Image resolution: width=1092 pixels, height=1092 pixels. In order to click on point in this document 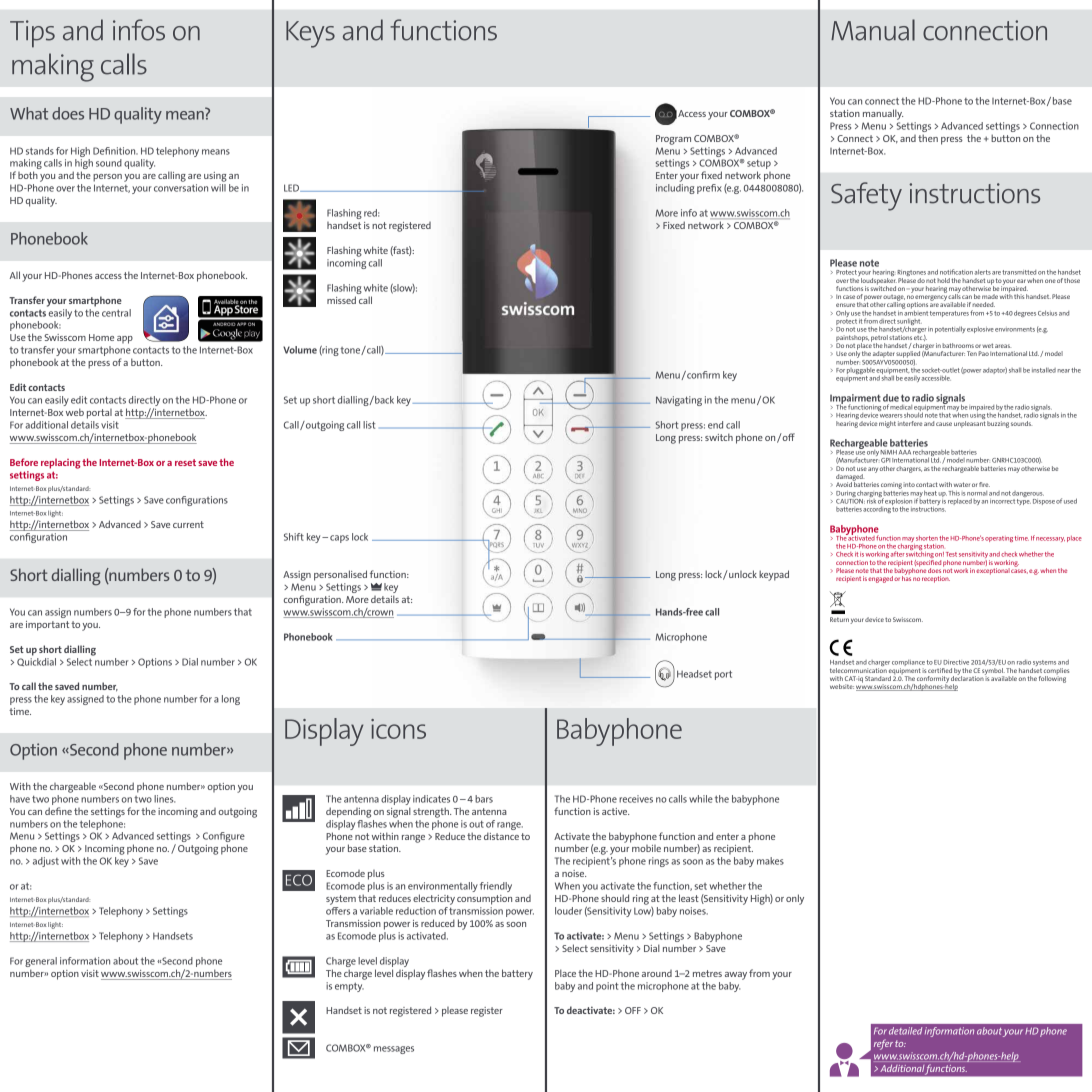, I will do `click(607, 987)`.
